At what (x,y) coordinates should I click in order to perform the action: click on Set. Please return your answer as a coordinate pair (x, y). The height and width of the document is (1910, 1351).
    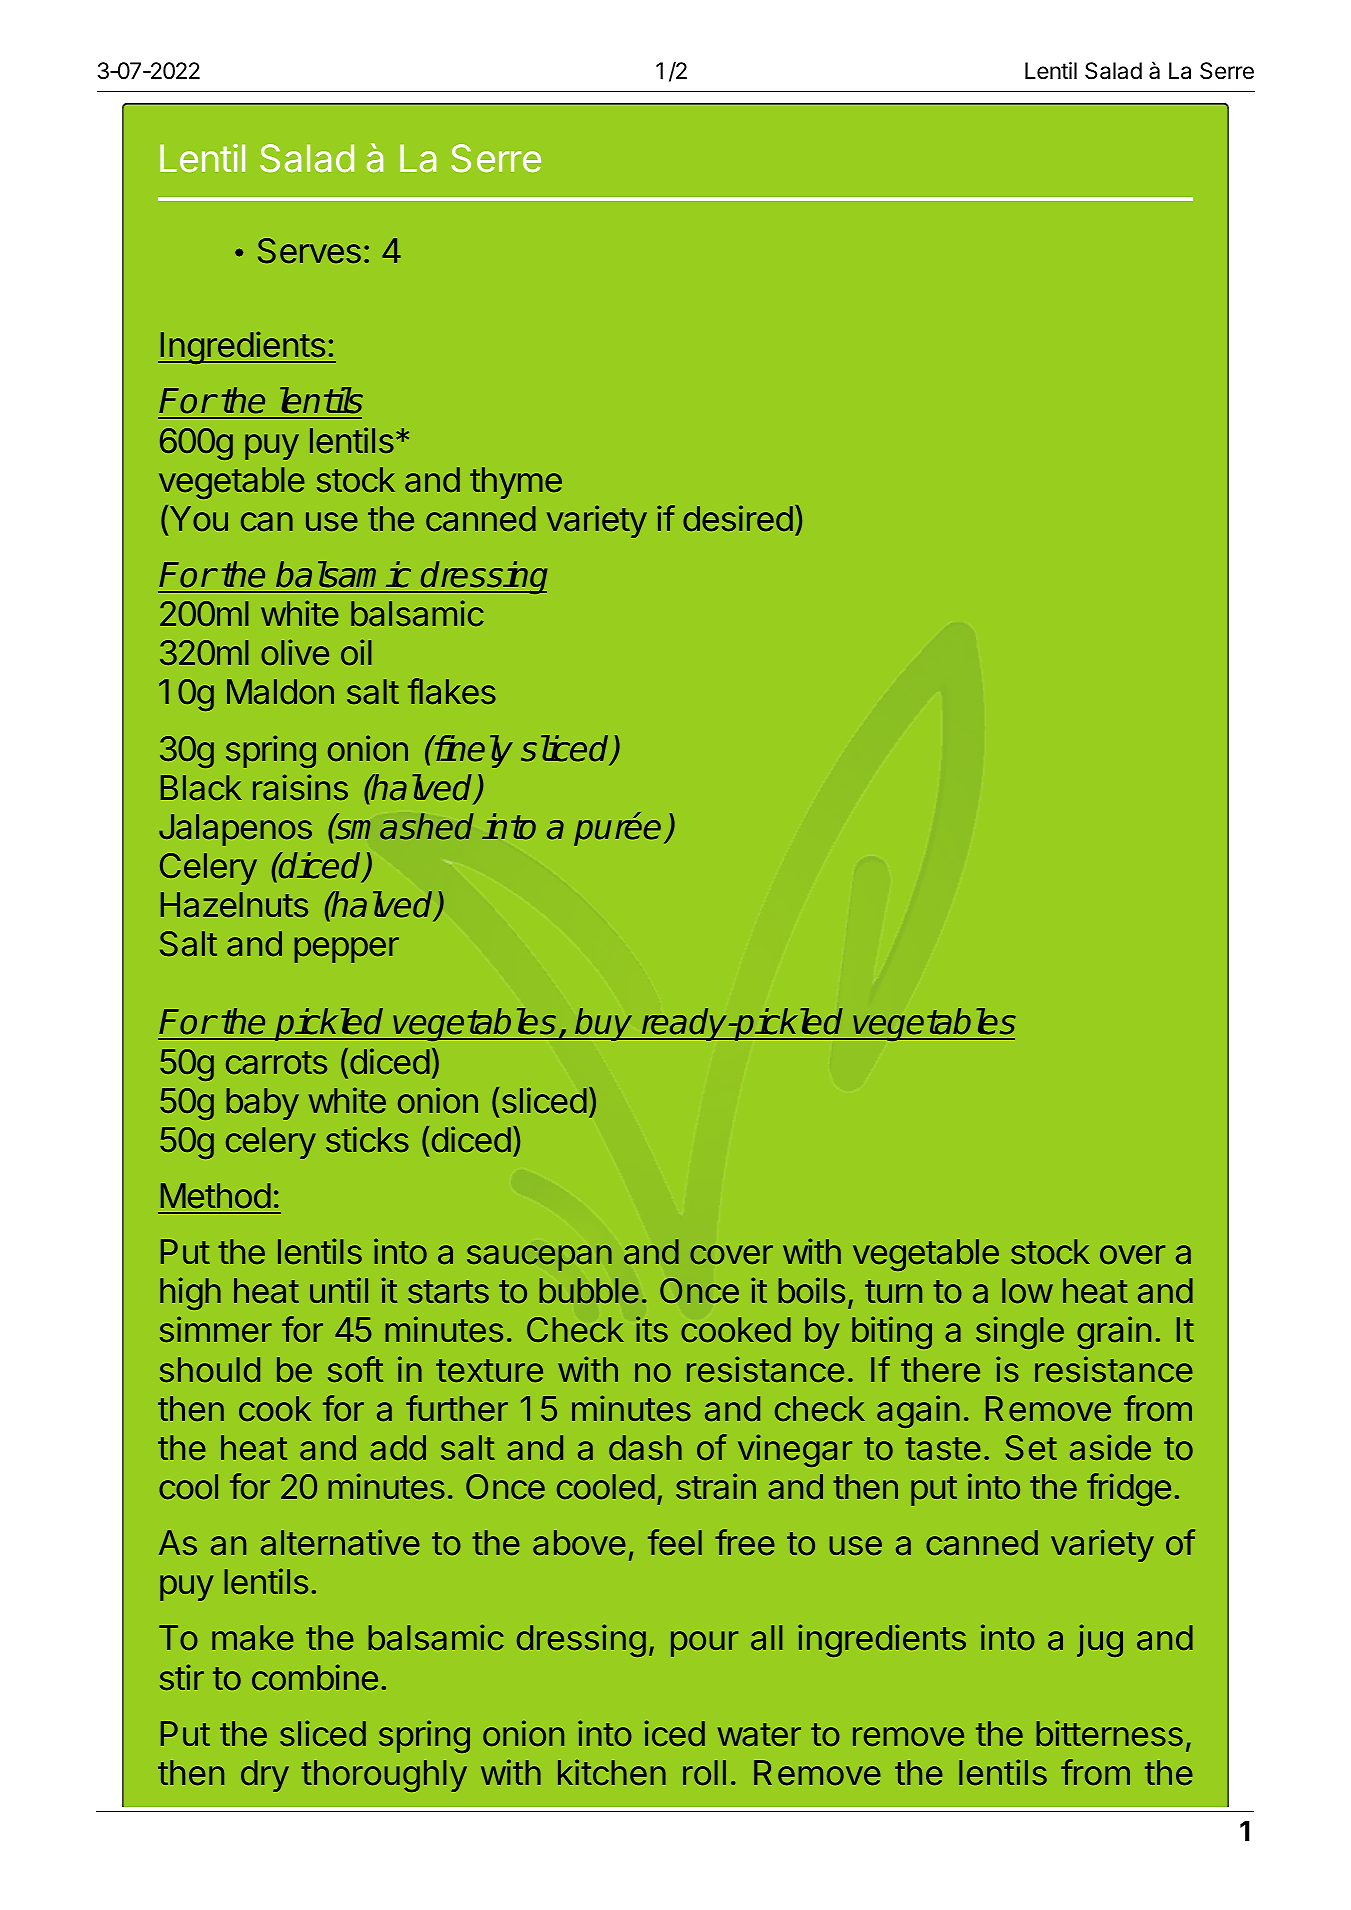
    Looking at the image, I should click on (1031, 1448).
